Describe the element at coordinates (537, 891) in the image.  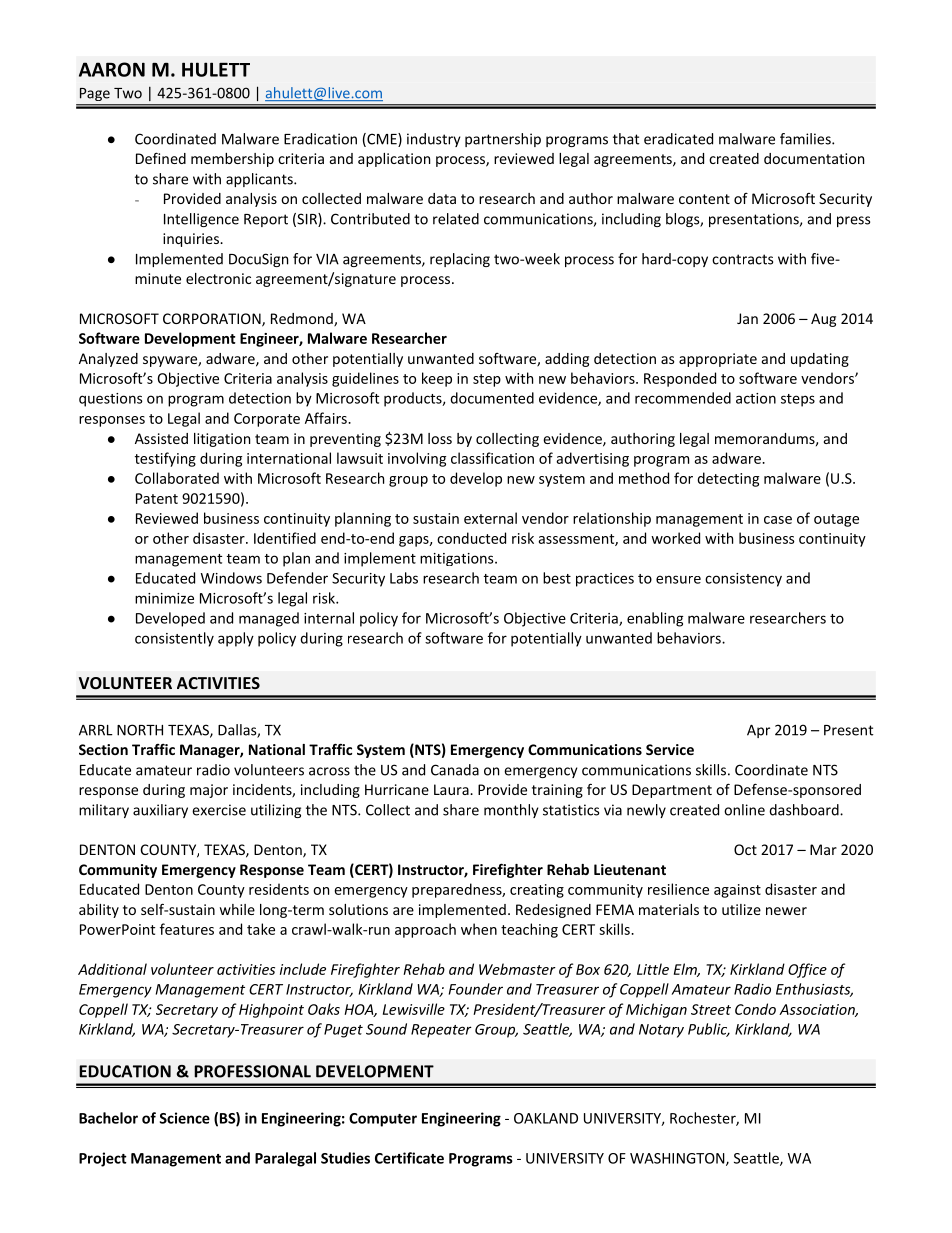
I see `creating` at that location.
